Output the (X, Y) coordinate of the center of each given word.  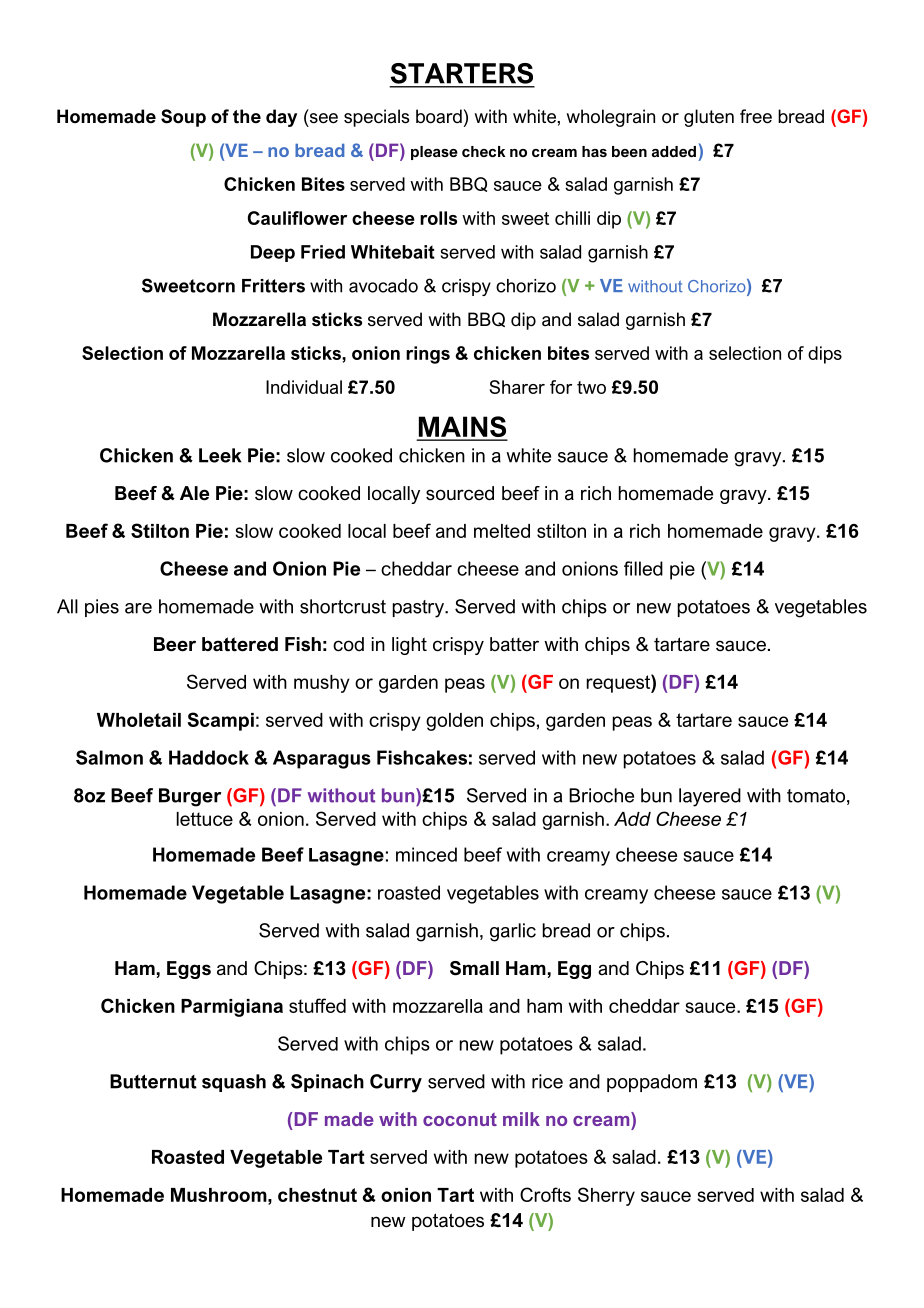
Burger (190, 797)
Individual (304, 387)
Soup (183, 118)
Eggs (189, 970)
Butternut (153, 1081)
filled (643, 568)
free (756, 116)
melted (502, 531)
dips (825, 355)
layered (710, 797)
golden (454, 722)
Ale (194, 493)
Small (474, 968)
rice (547, 1081)
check (483, 151)
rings (428, 355)
